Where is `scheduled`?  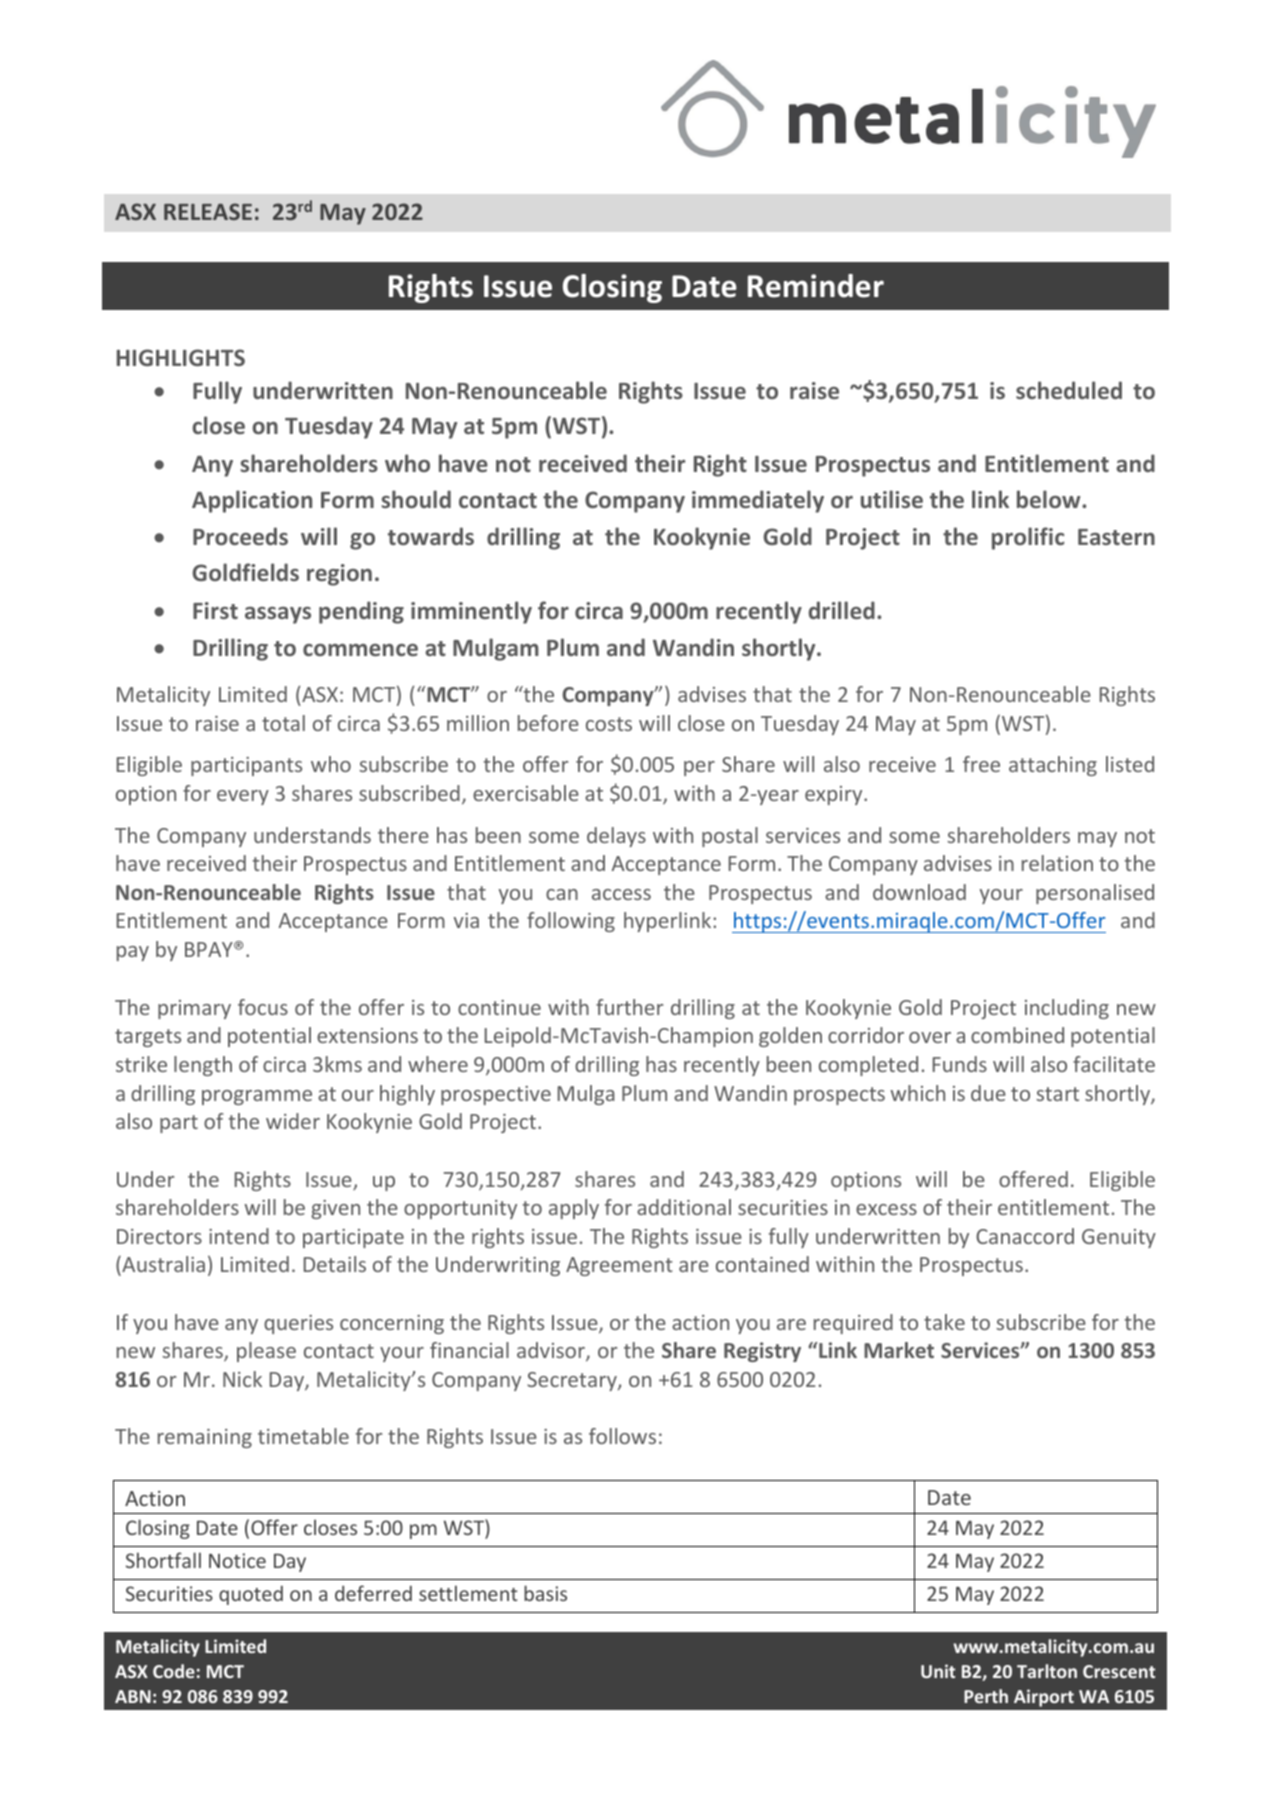 scheduled is located at coordinates (1069, 390).
